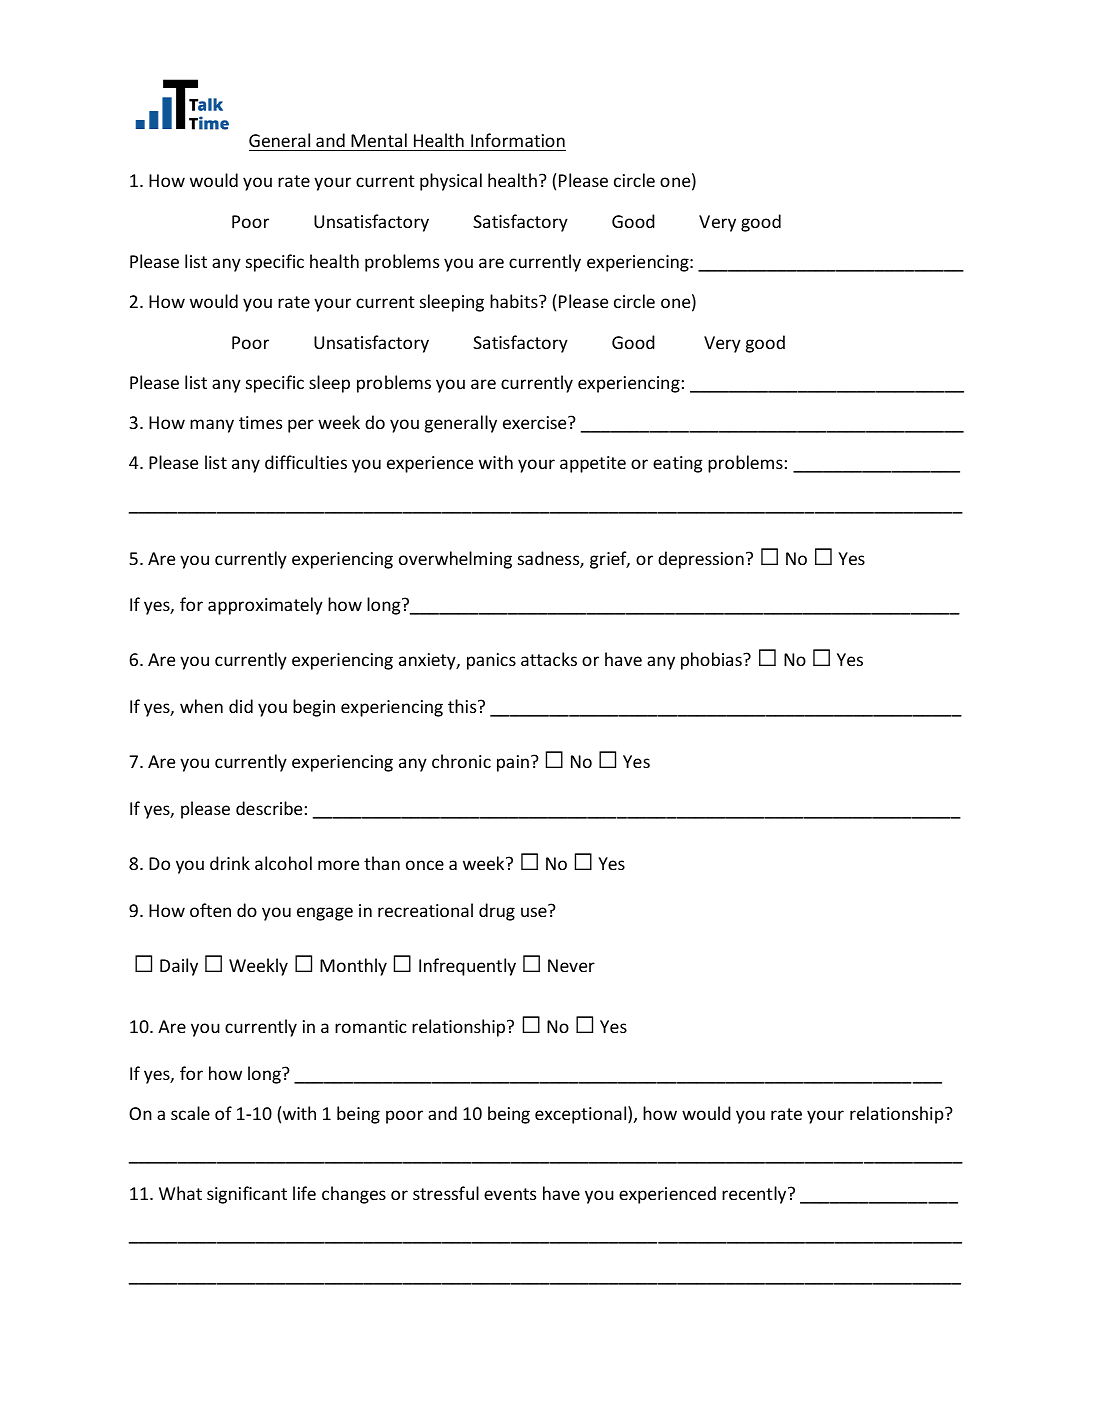 The image size is (1095, 1417). I want to click on phobias, so click(712, 661).
